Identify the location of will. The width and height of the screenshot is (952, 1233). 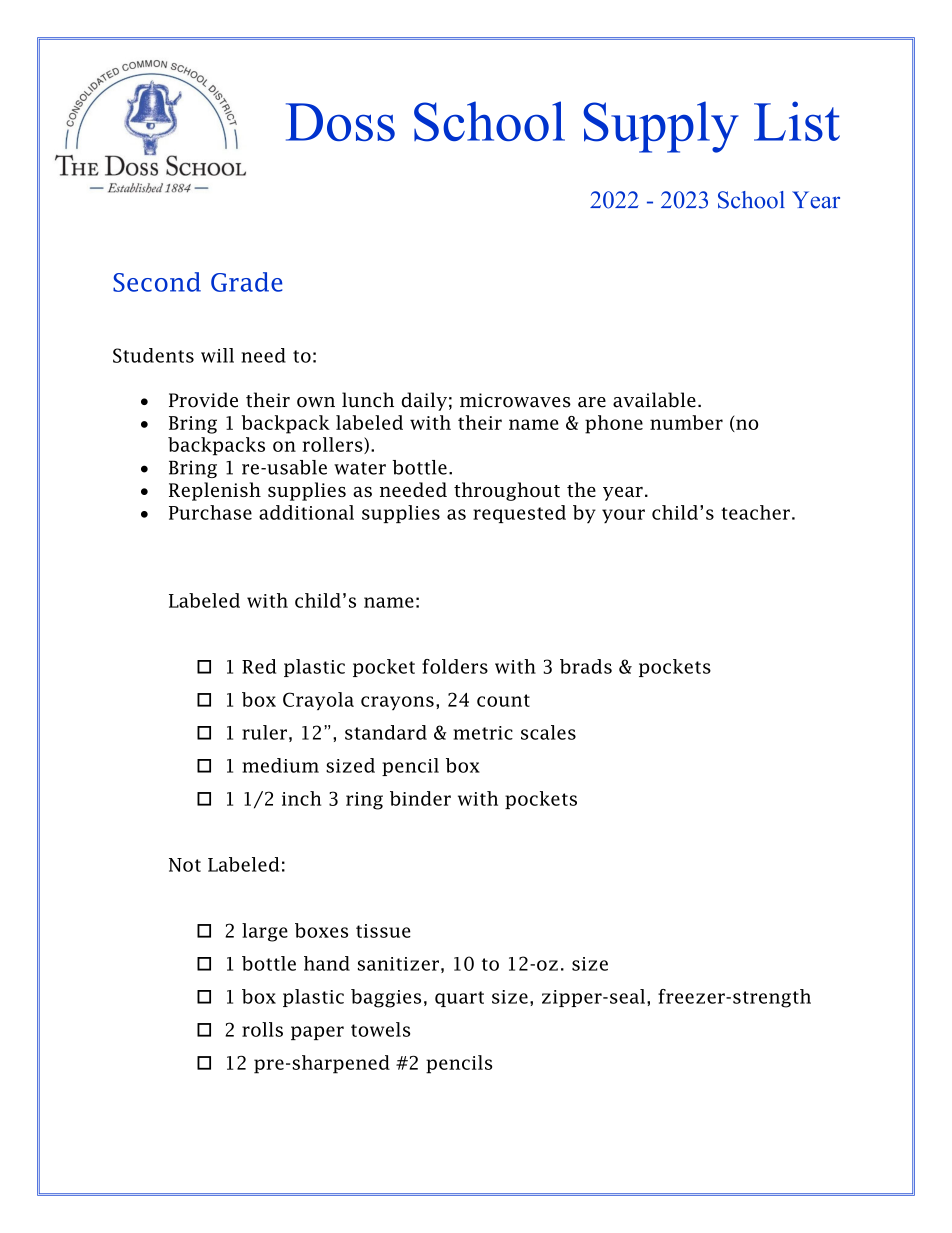
(217, 355).
